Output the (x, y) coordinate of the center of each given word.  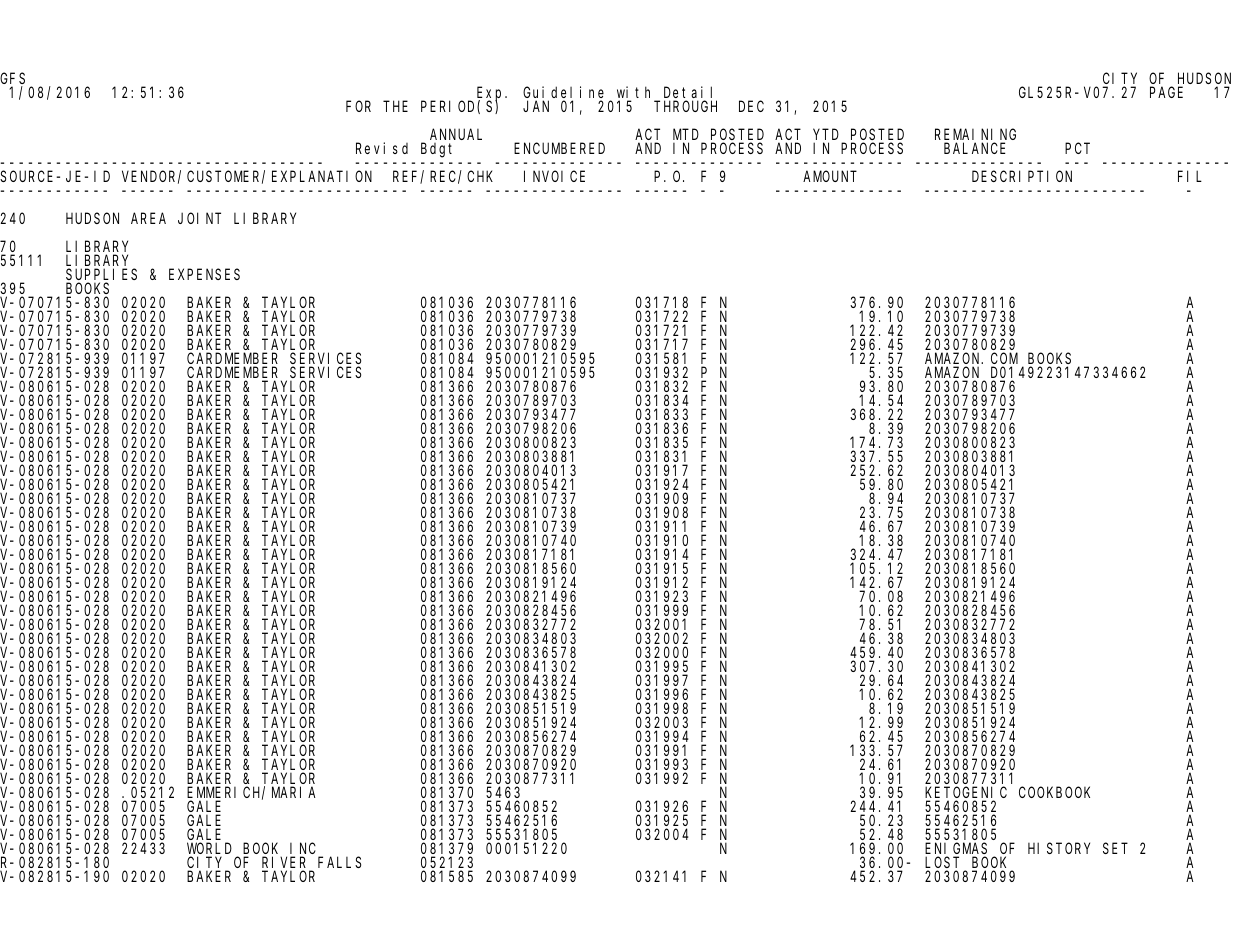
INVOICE (554, 176)
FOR (358, 106)
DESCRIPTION (1022, 176)
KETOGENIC (966, 794)
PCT (1077, 148)
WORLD (209, 850)
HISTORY (1059, 848)
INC (303, 850)
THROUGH (685, 106)
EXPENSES (204, 274)
